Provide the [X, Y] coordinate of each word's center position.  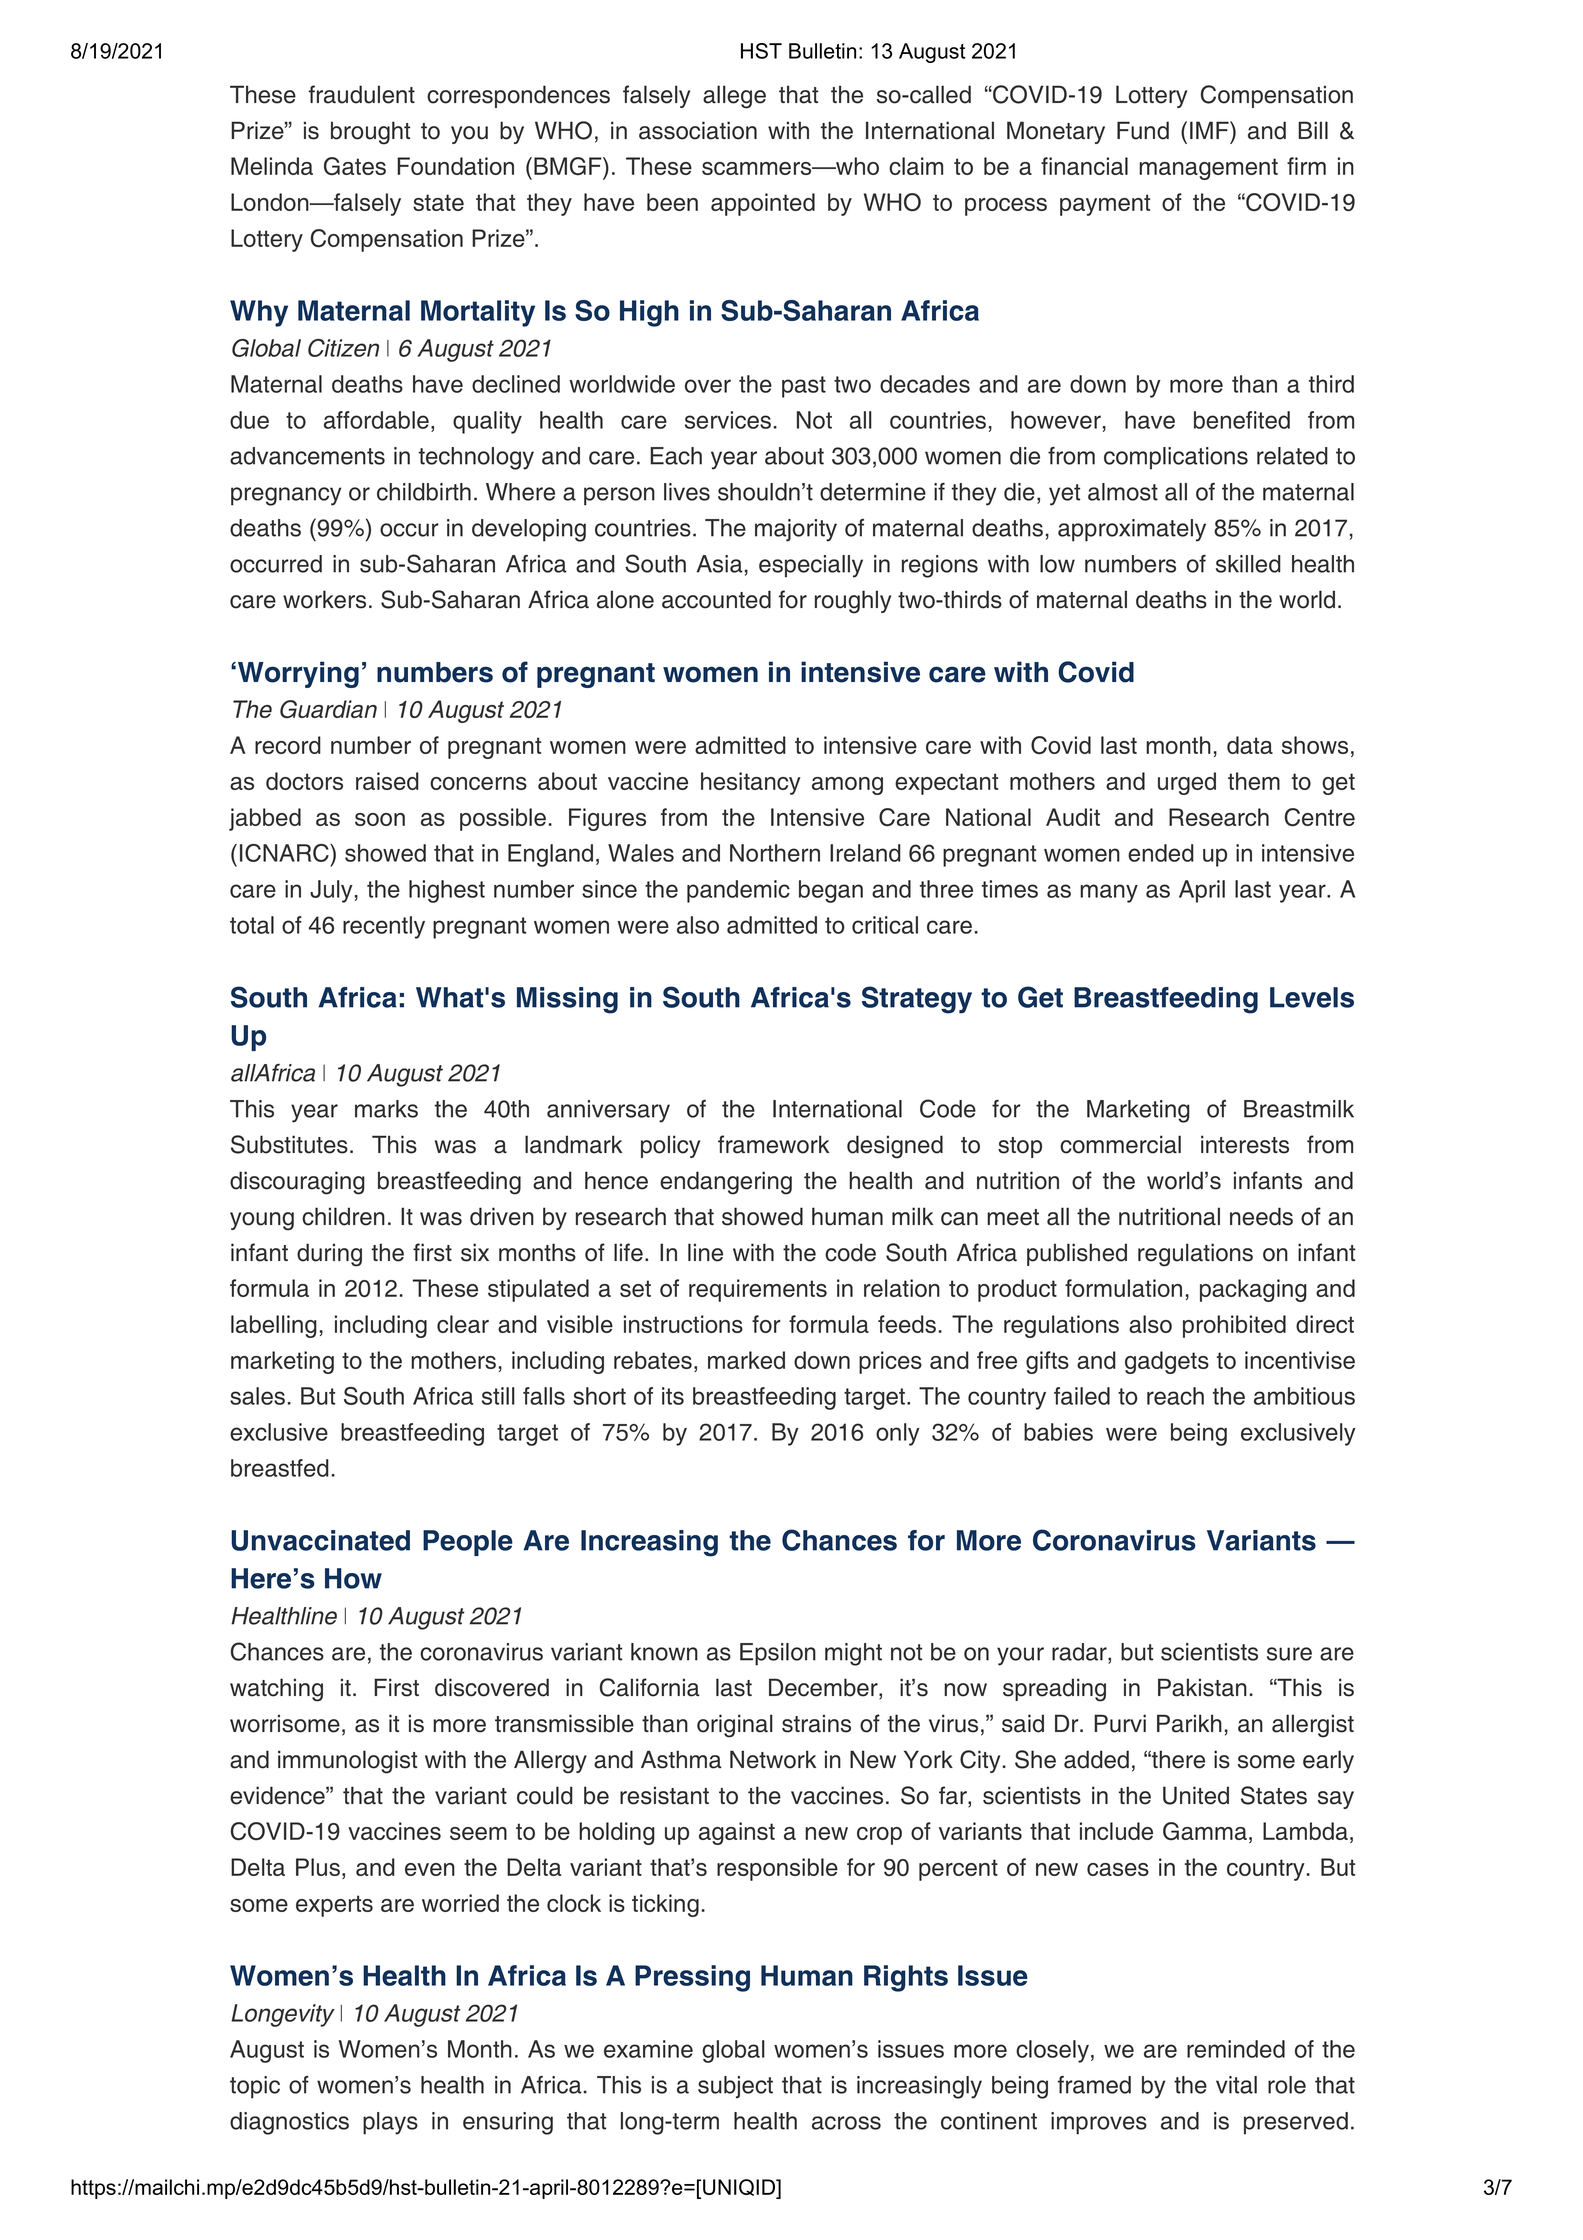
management [1208, 169]
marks [386, 1109]
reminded [1236, 2049]
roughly [853, 602]
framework [773, 1144]
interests [1245, 1144]
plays [390, 2123]
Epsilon [778, 1654]
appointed [763, 204]
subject [735, 2087]
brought [370, 133]
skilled [1248, 564]
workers [324, 599]
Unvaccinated [320, 1540]
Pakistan [1202, 1687]
